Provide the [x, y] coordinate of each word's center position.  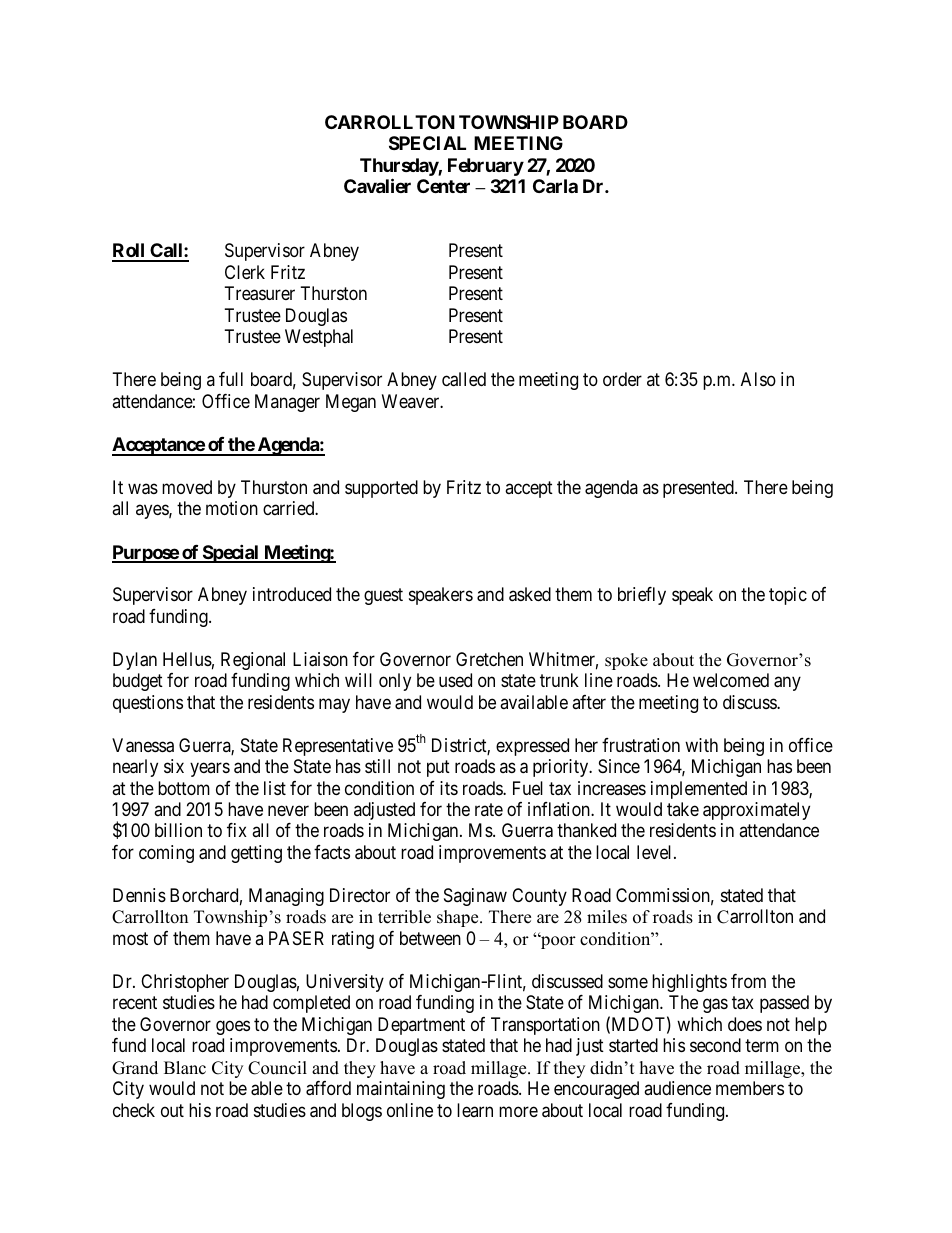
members [750, 1088]
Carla [555, 186]
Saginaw [475, 897]
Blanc [185, 1068]
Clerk [245, 272]
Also [758, 379]
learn [475, 1110]
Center [443, 186]
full [231, 379]
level [656, 852]
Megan [351, 403]
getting [256, 854]
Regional [253, 661]
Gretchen [489, 659]
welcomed [731, 680]
